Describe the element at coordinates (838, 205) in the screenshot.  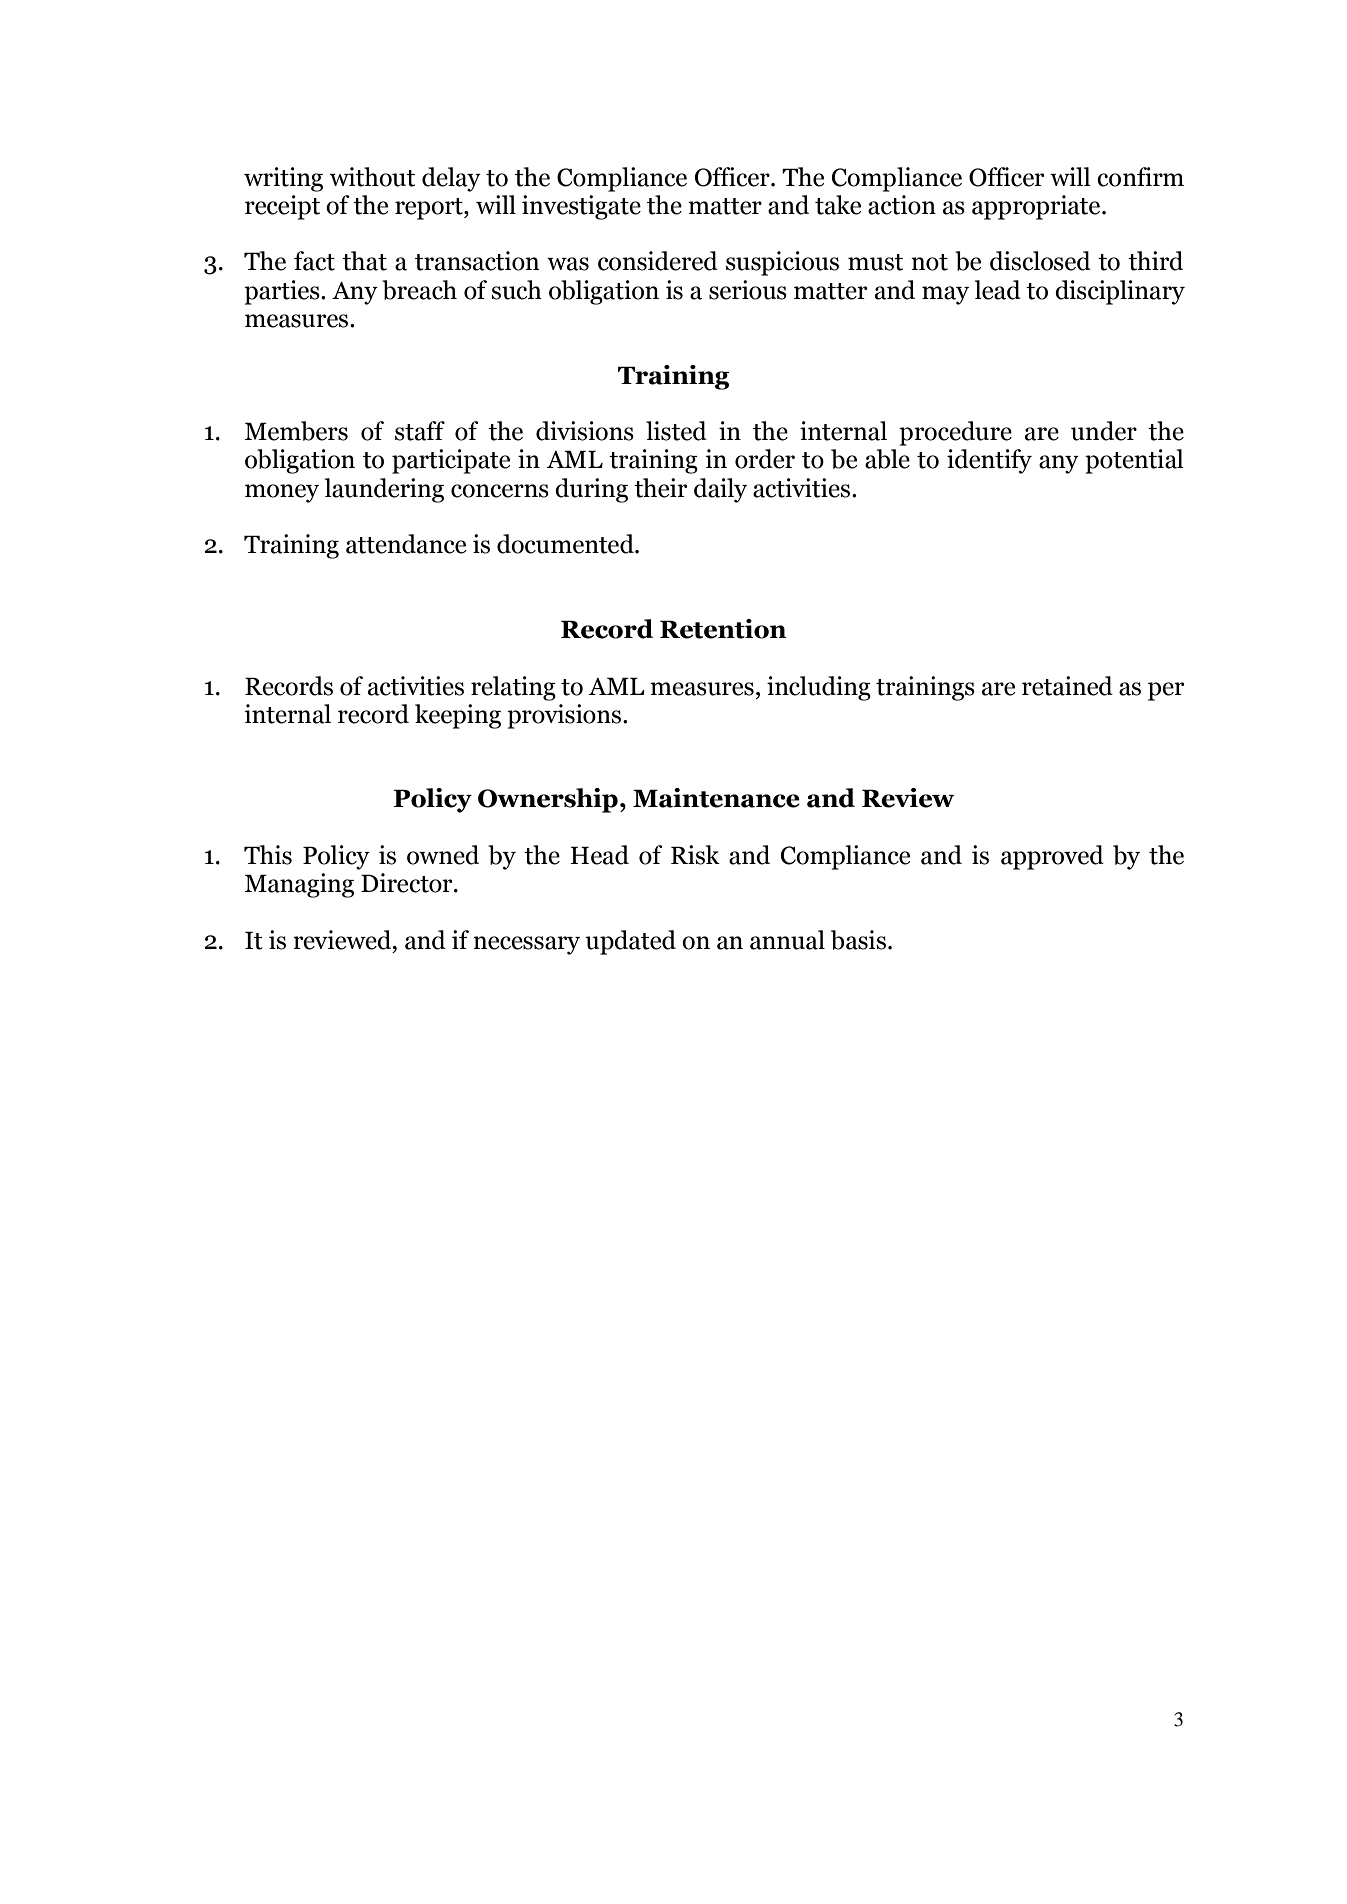
I see `take` at that location.
